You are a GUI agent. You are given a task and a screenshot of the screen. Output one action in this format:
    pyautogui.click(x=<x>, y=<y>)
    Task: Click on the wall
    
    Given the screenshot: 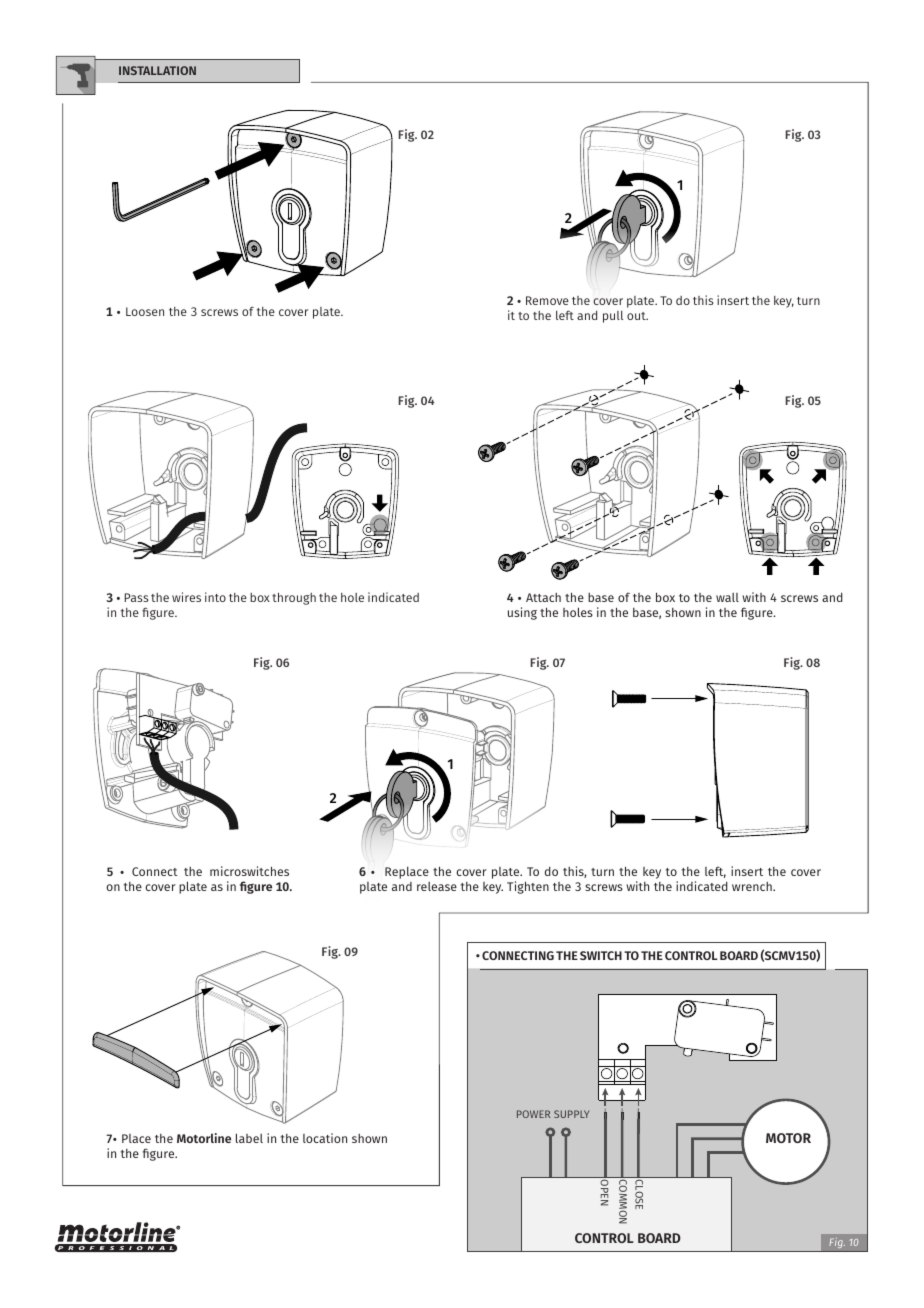 What is the action you would take?
    pyautogui.click(x=727, y=597)
